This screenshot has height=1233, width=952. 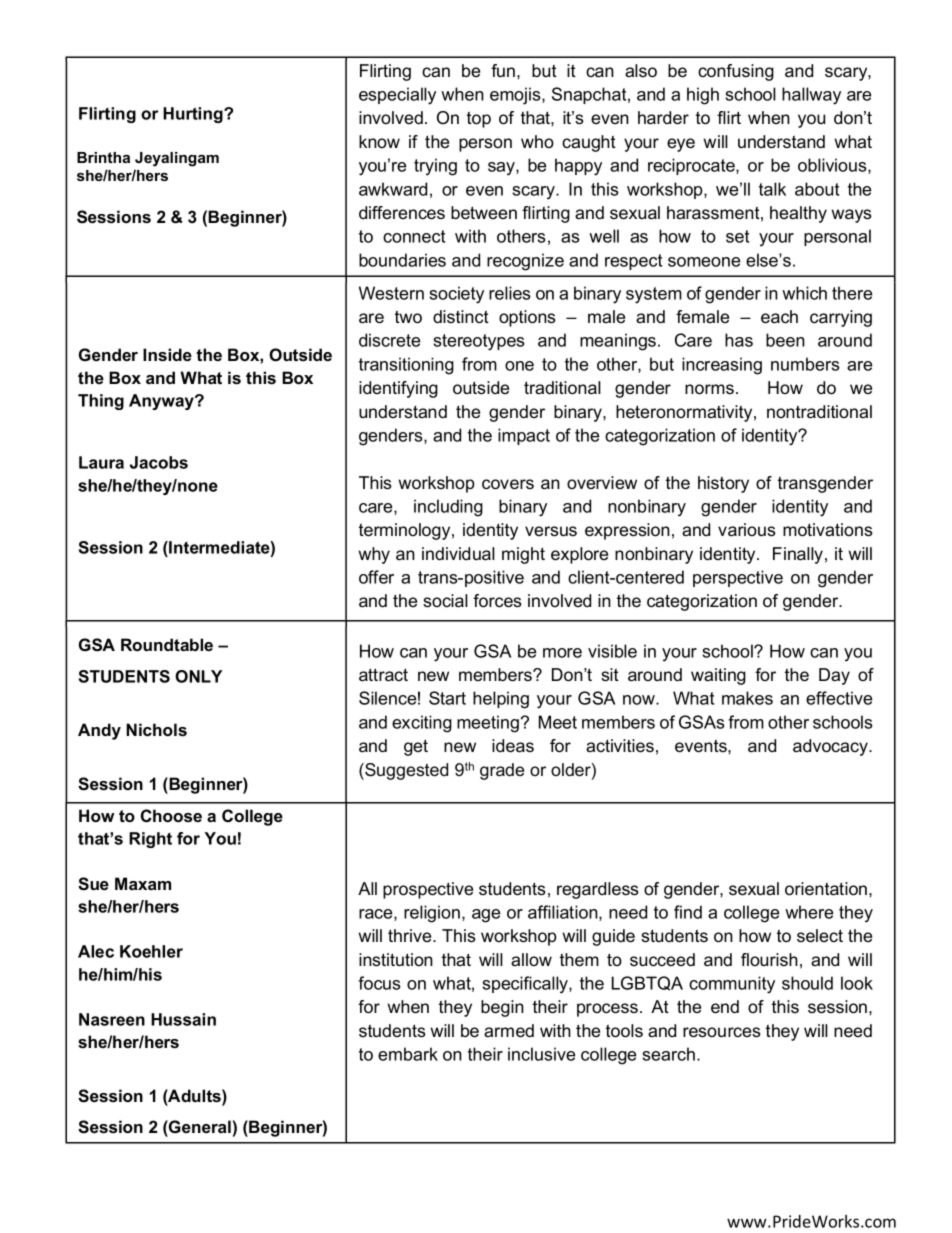 What do you see at coordinates (738, 578) in the screenshot?
I see `perspective` at bounding box center [738, 578].
